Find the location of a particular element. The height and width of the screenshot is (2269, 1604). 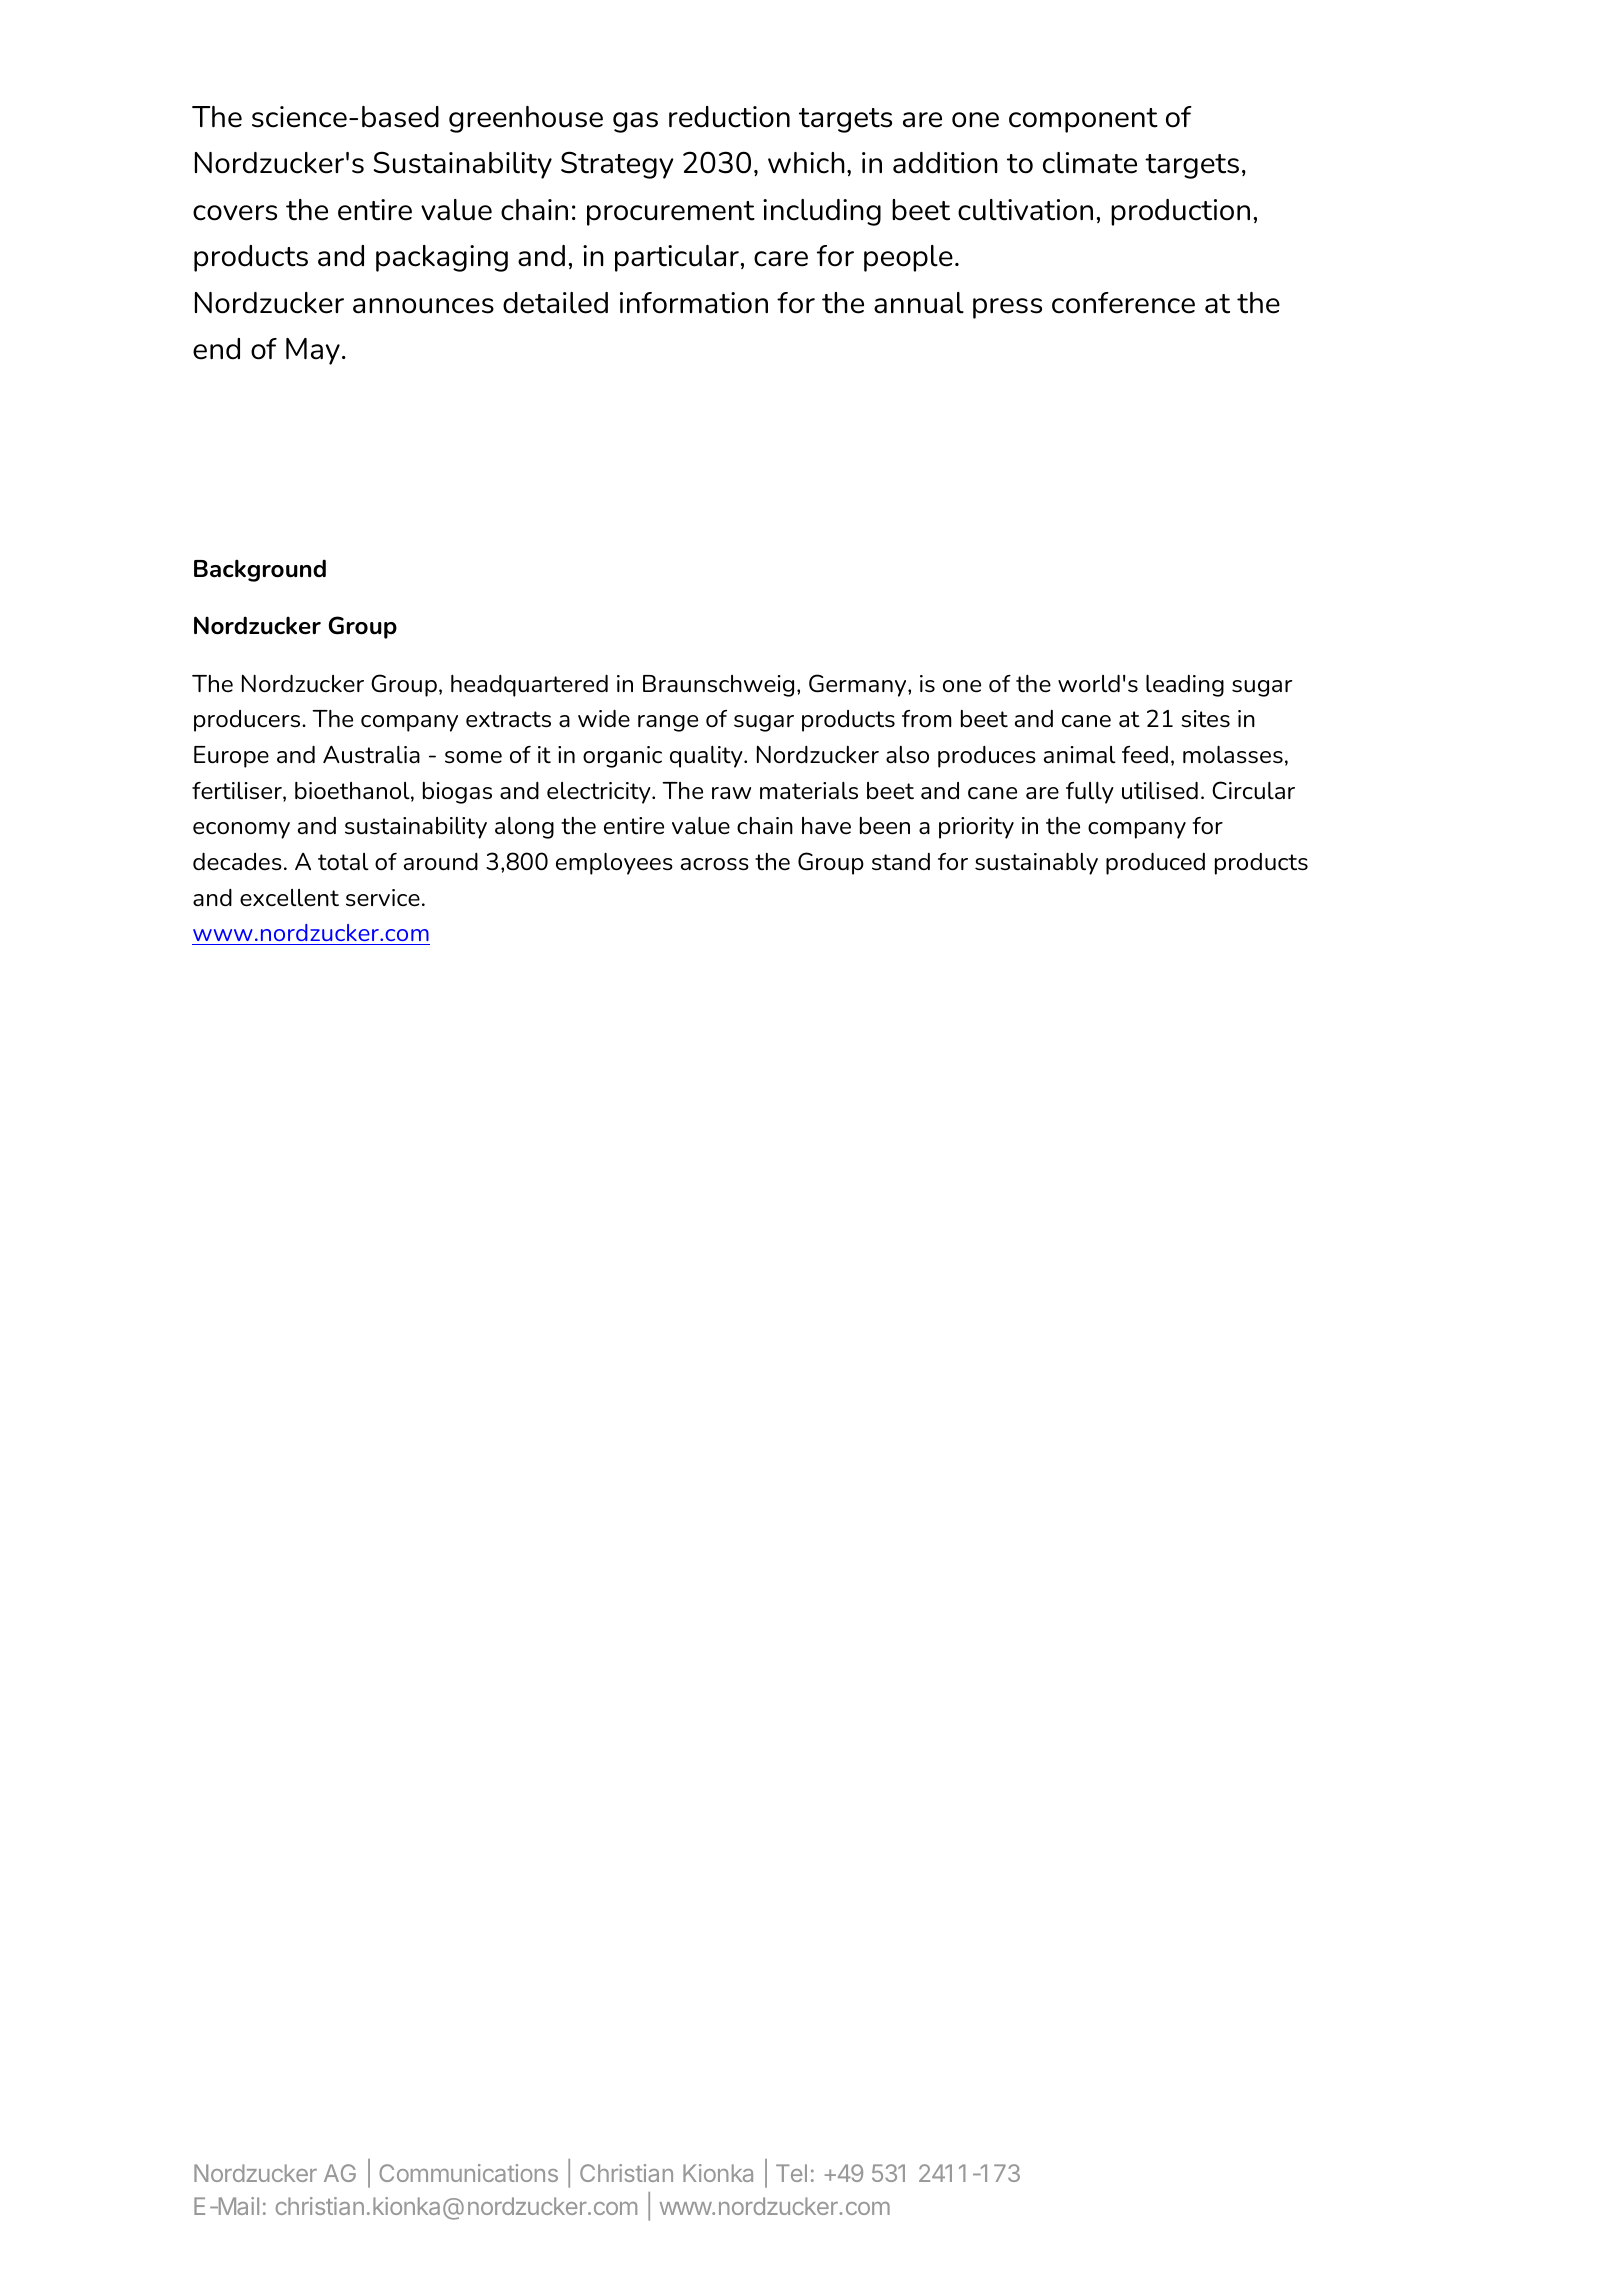

Australia is located at coordinates (371, 755).
